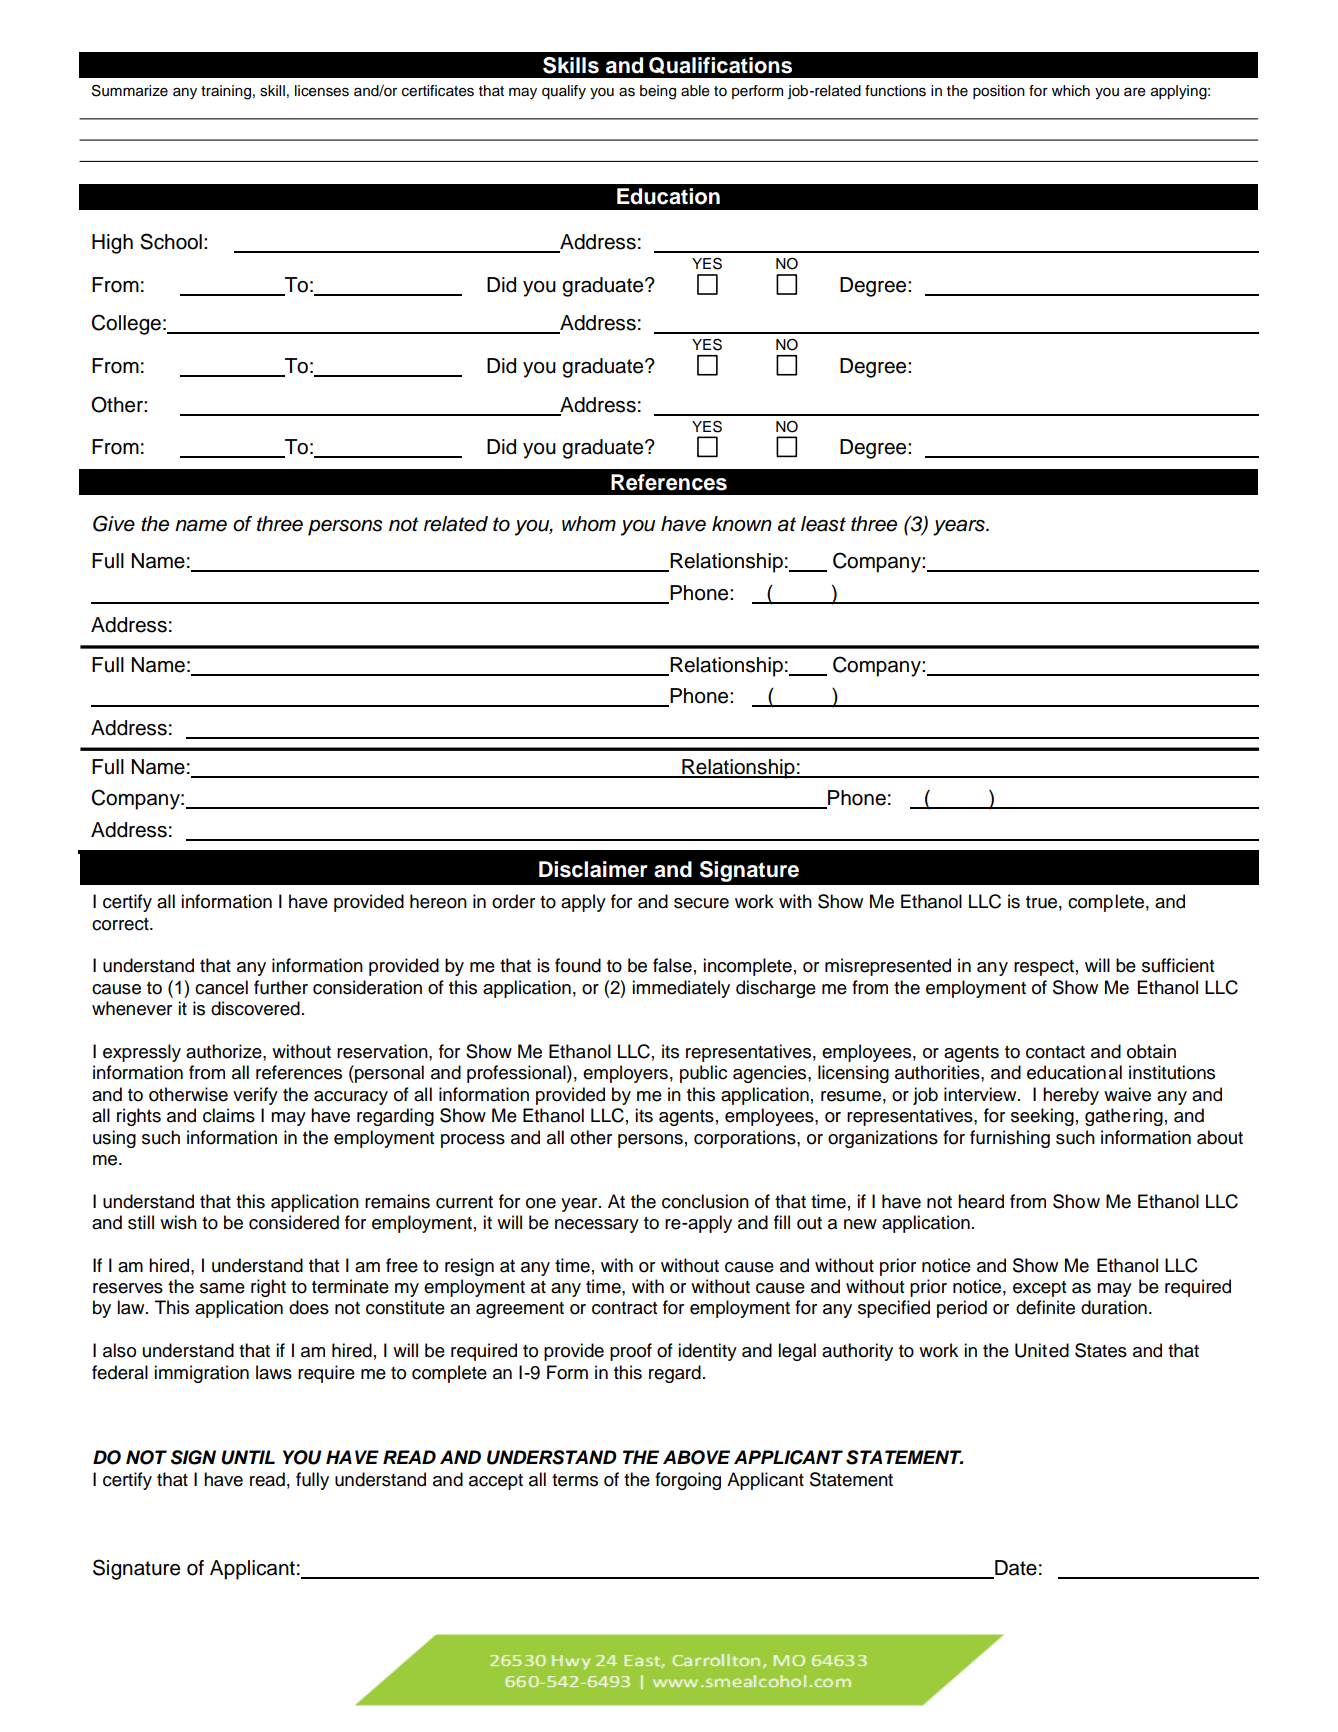 This page has width=1338, height=1732. Describe the element at coordinates (823, 524) in the page. I see `least` at that location.
